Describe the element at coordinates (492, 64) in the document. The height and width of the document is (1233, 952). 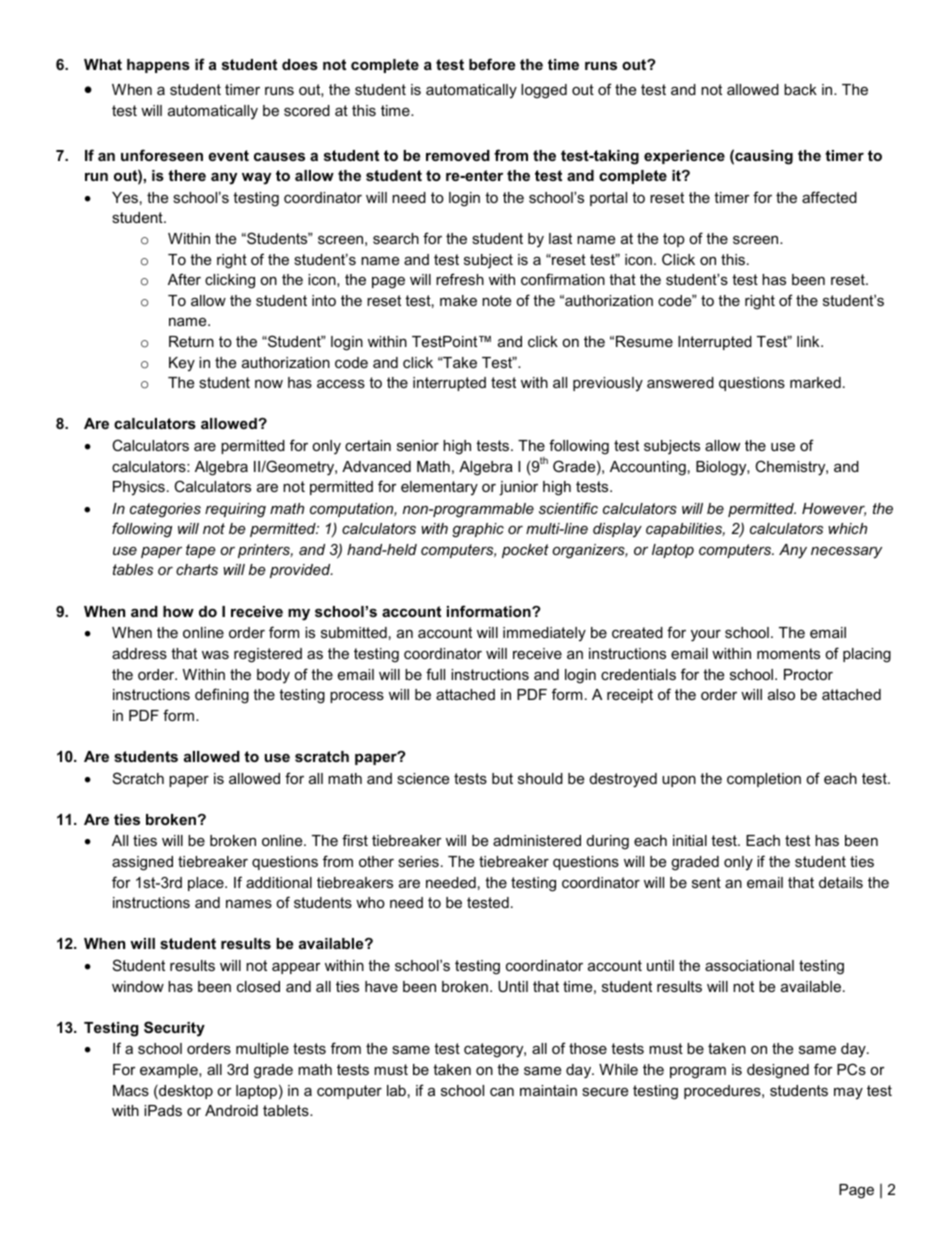
I see `before` at that location.
